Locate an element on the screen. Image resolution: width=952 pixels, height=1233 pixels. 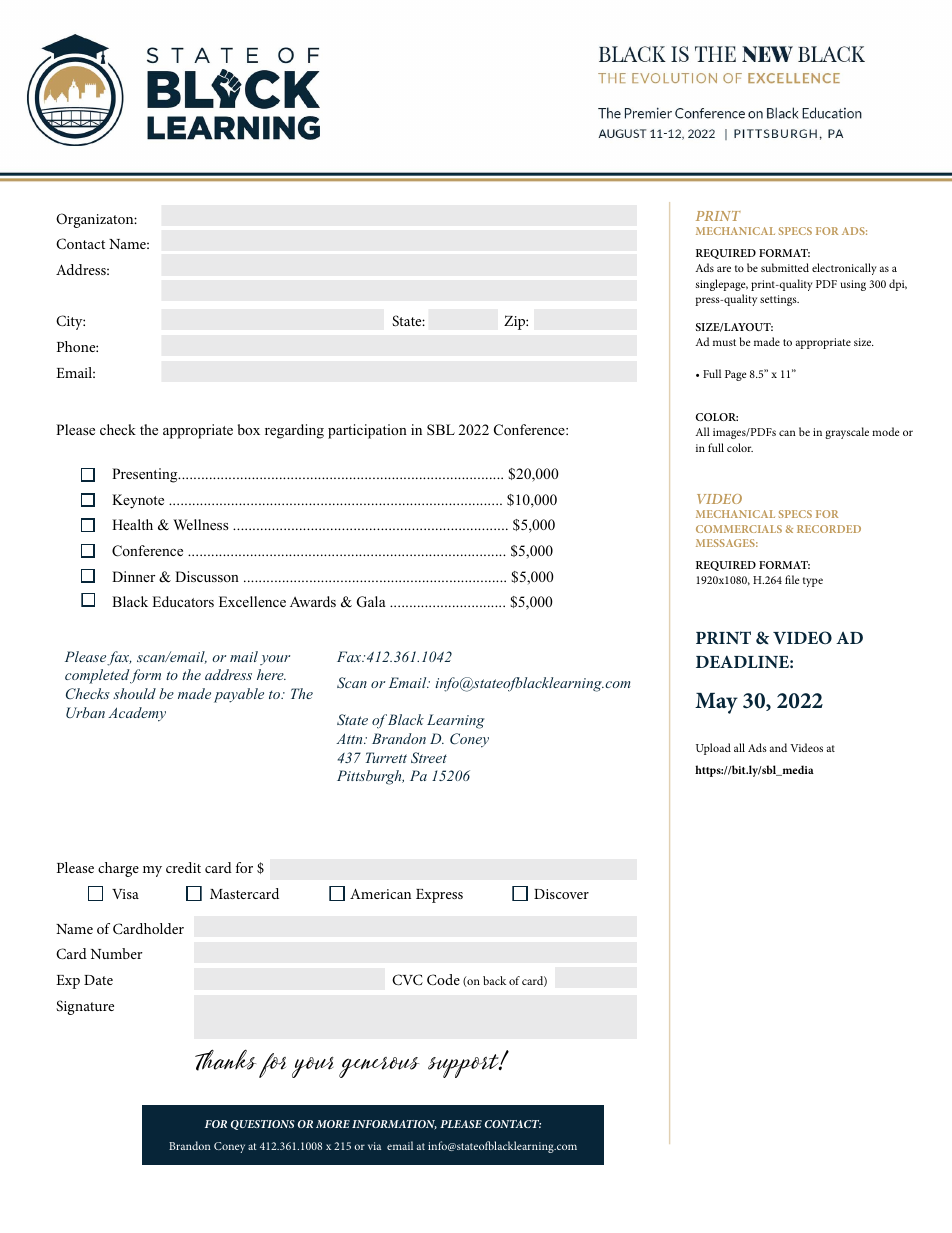
are is located at coordinates (724, 269).
